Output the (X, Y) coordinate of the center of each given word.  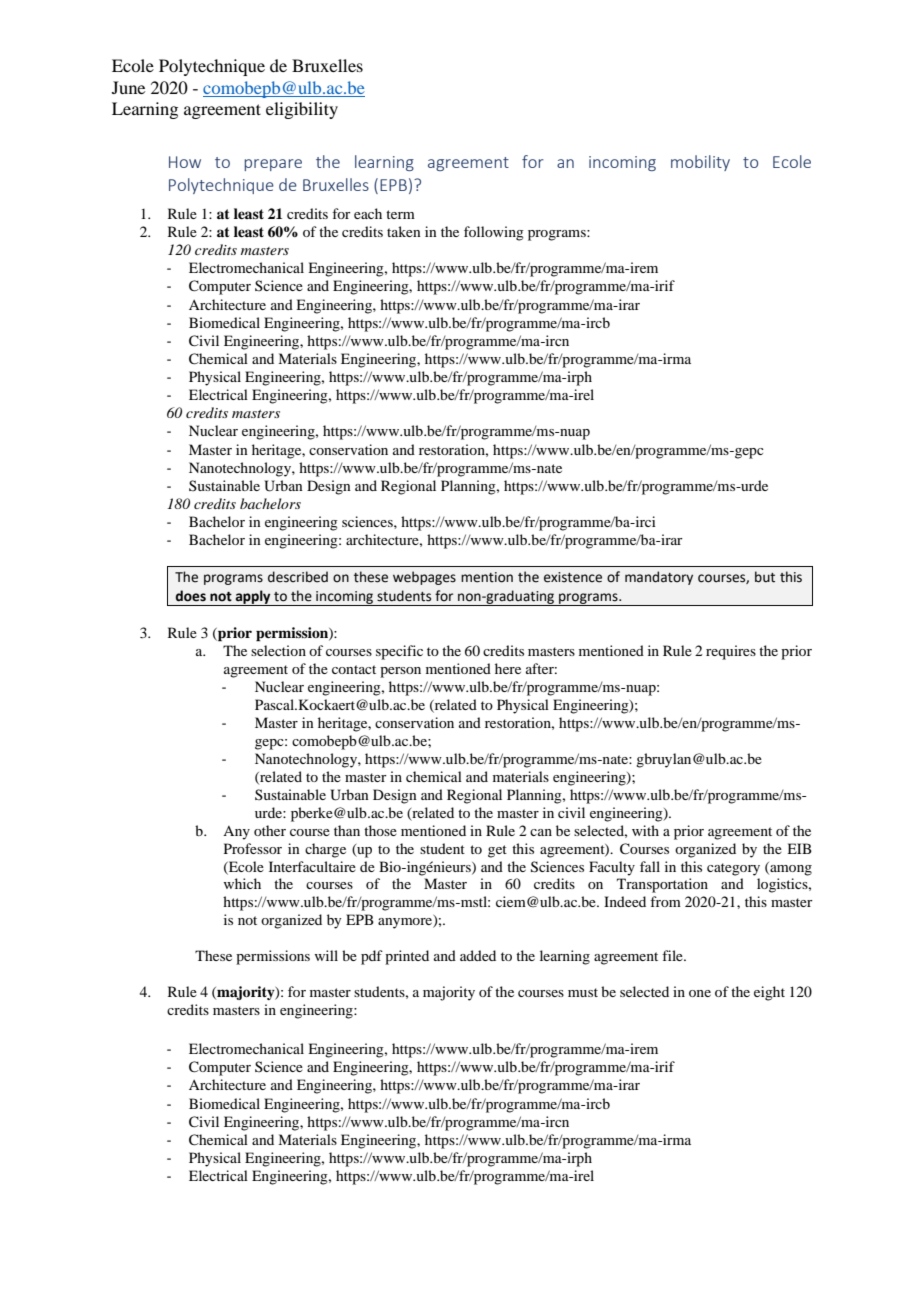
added (478, 955)
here (508, 668)
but (765, 577)
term (400, 214)
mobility (700, 163)
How (185, 162)
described (298, 577)
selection (278, 650)
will (326, 955)
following (494, 233)
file (673, 955)
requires (731, 652)
